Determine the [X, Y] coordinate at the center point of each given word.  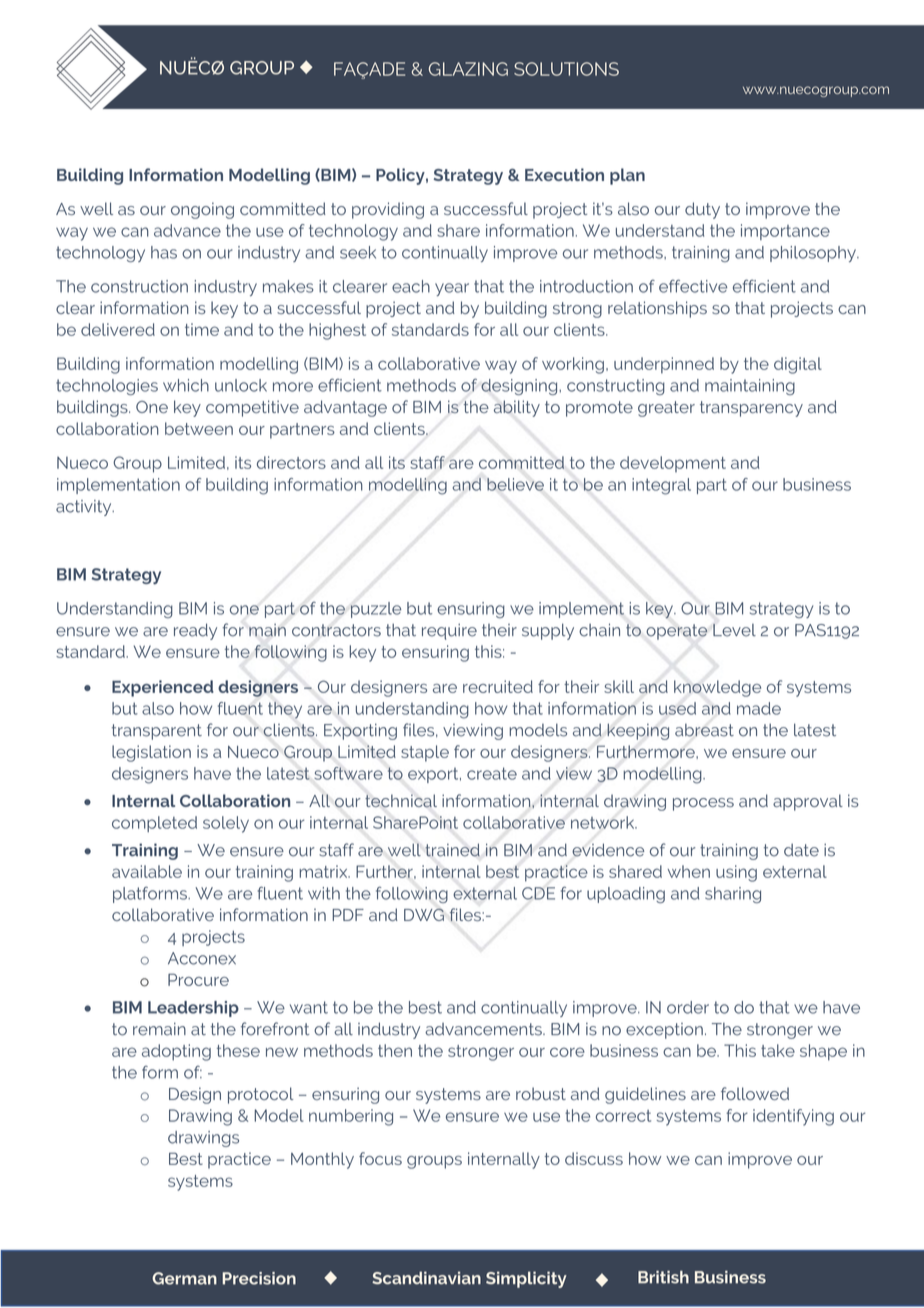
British [663, 1277]
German [184, 1278]
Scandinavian [426, 1278]
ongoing [202, 210]
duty [702, 210]
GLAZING [468, 69]
